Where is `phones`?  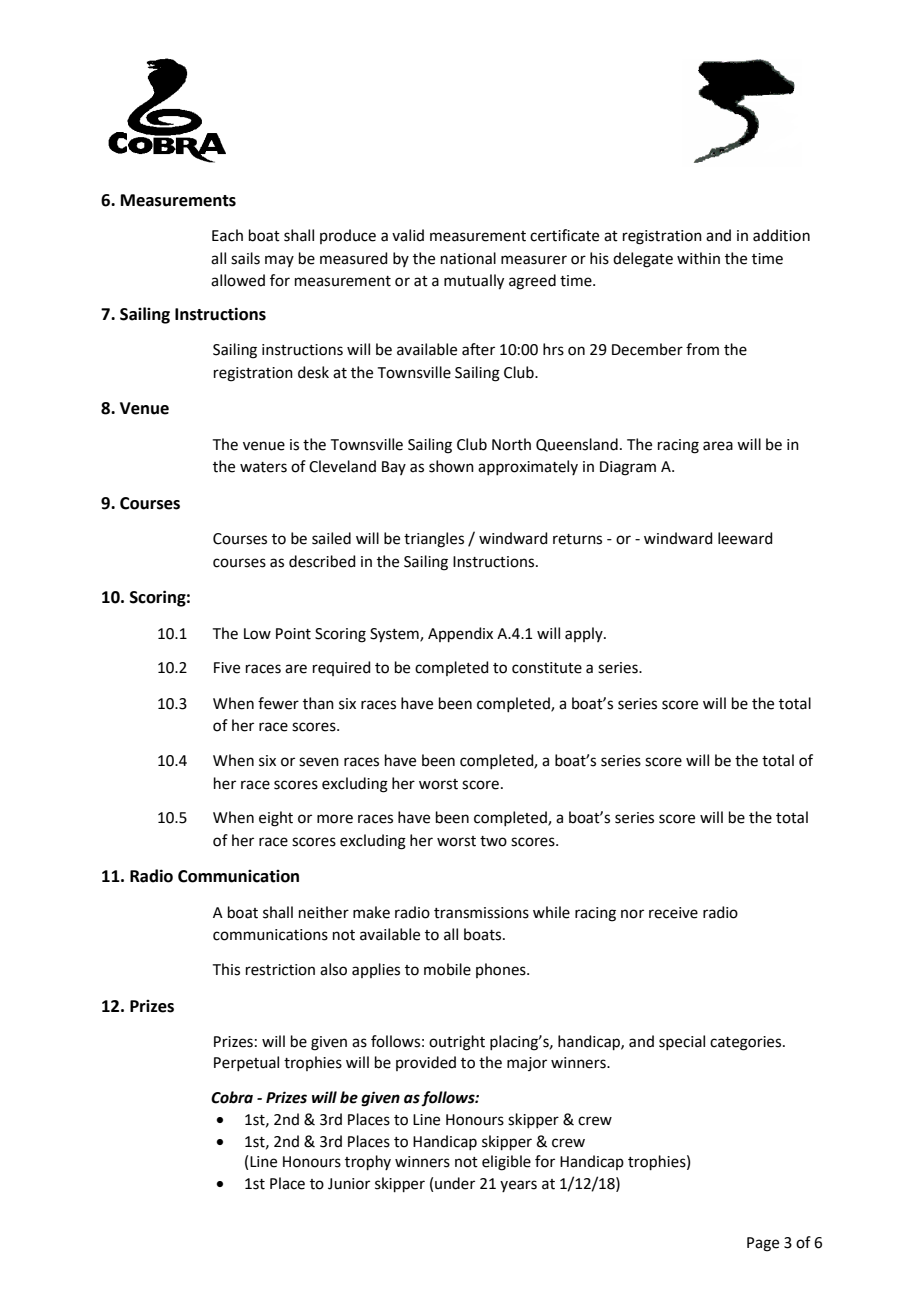
phones is located at coordinates (502, 970).
